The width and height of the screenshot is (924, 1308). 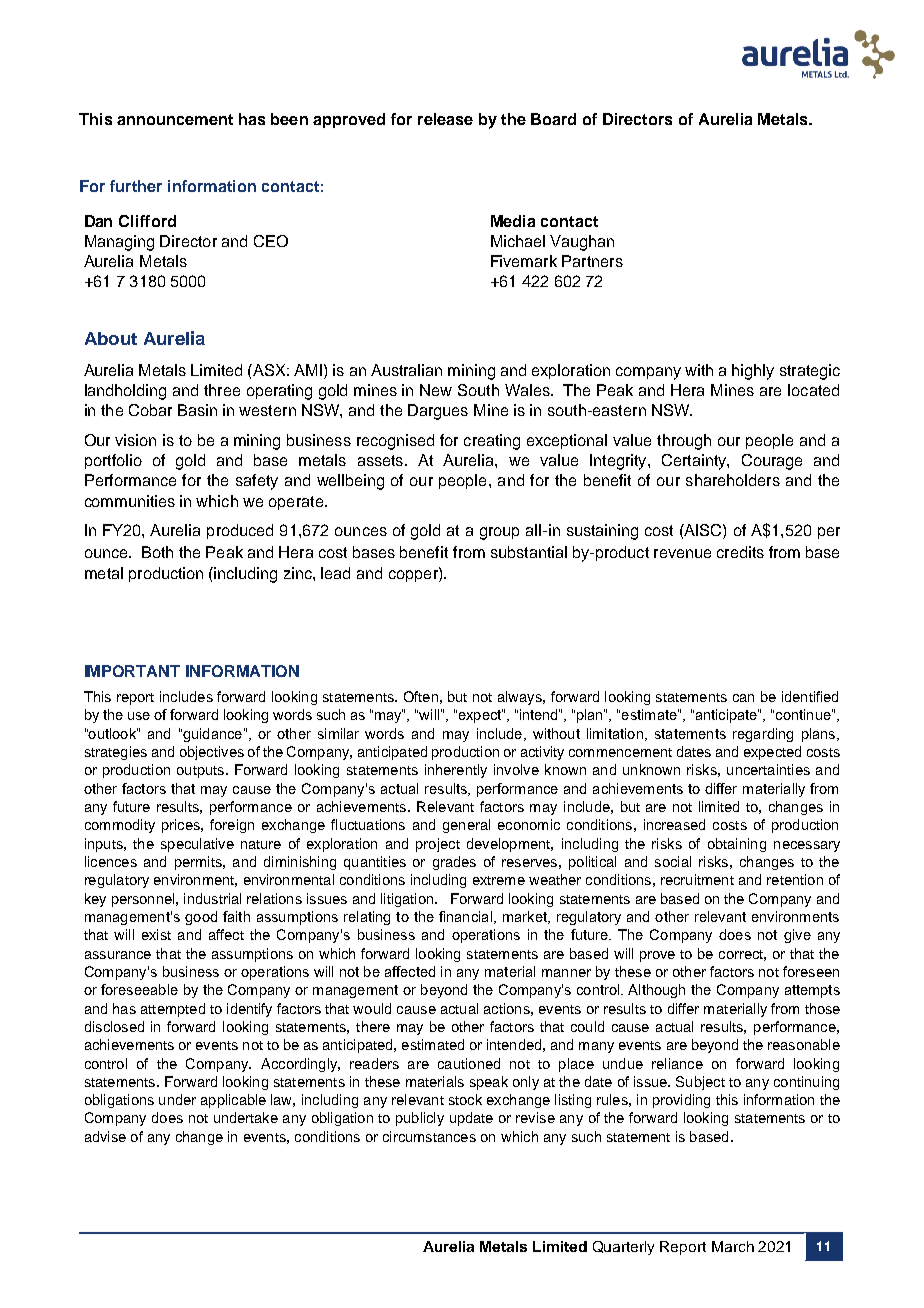 I want to click on further, so click(x=136, y=186).
